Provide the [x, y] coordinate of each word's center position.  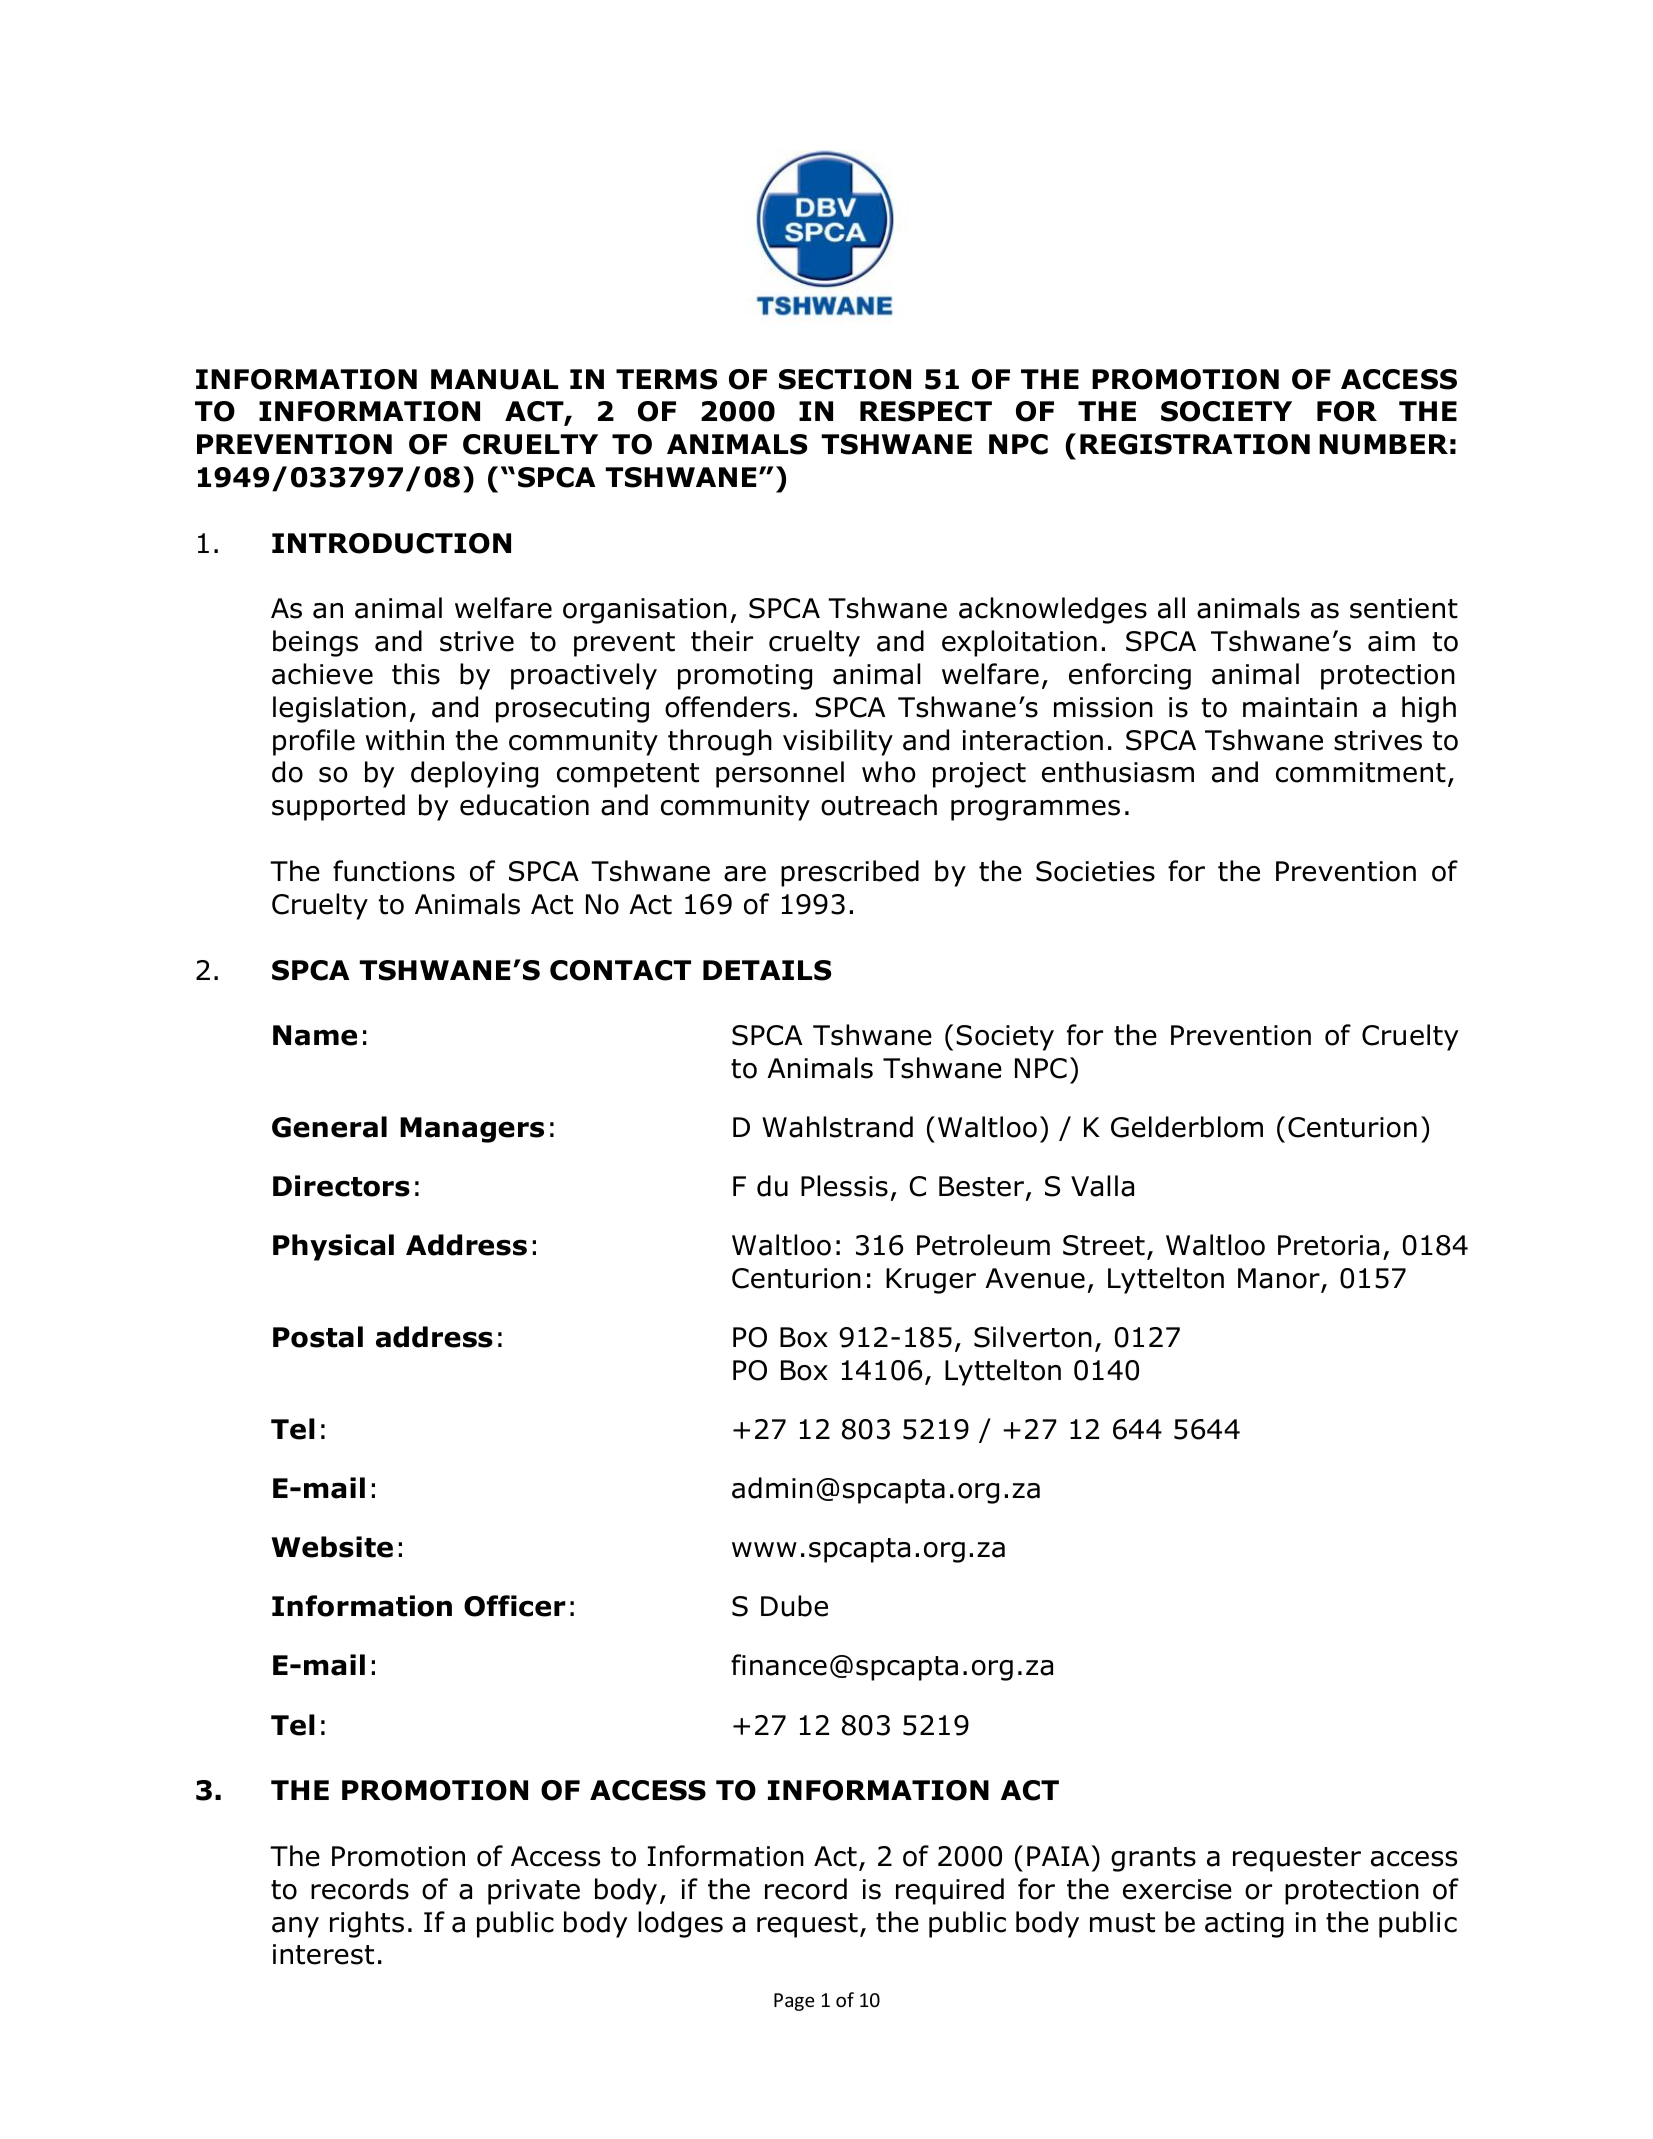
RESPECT [926, 411]
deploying [474, 774]
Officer [515, 1606]
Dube [794, 1606]
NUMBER [1383, 444]
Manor [1280, 1280]
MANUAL [494, 379]
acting [1244, 1925]
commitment [1361, 772]
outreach [879, 805]
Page [794, 2002]
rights [367, 1924]
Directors [341, 1186]
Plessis [844, 1186]
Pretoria [1328, 1245]
